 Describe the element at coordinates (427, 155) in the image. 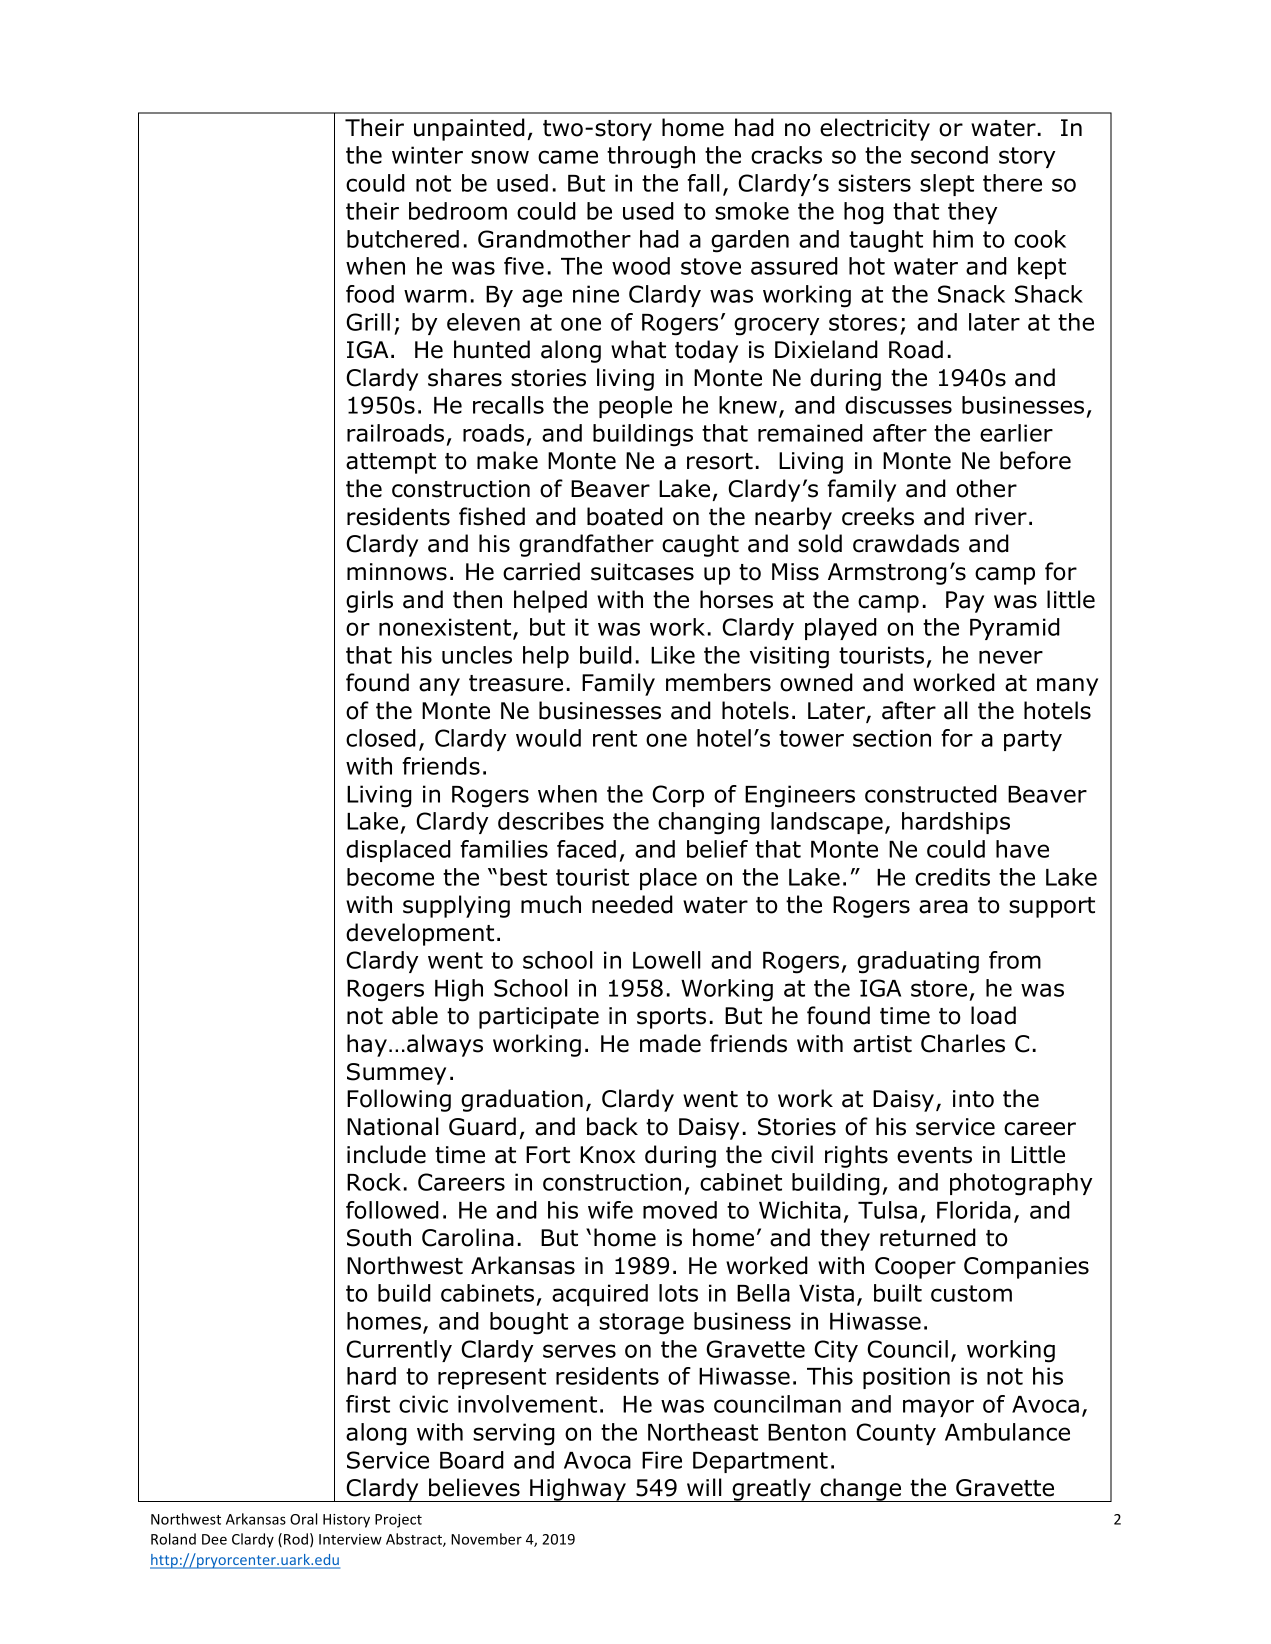

I see `winter` at that location.
